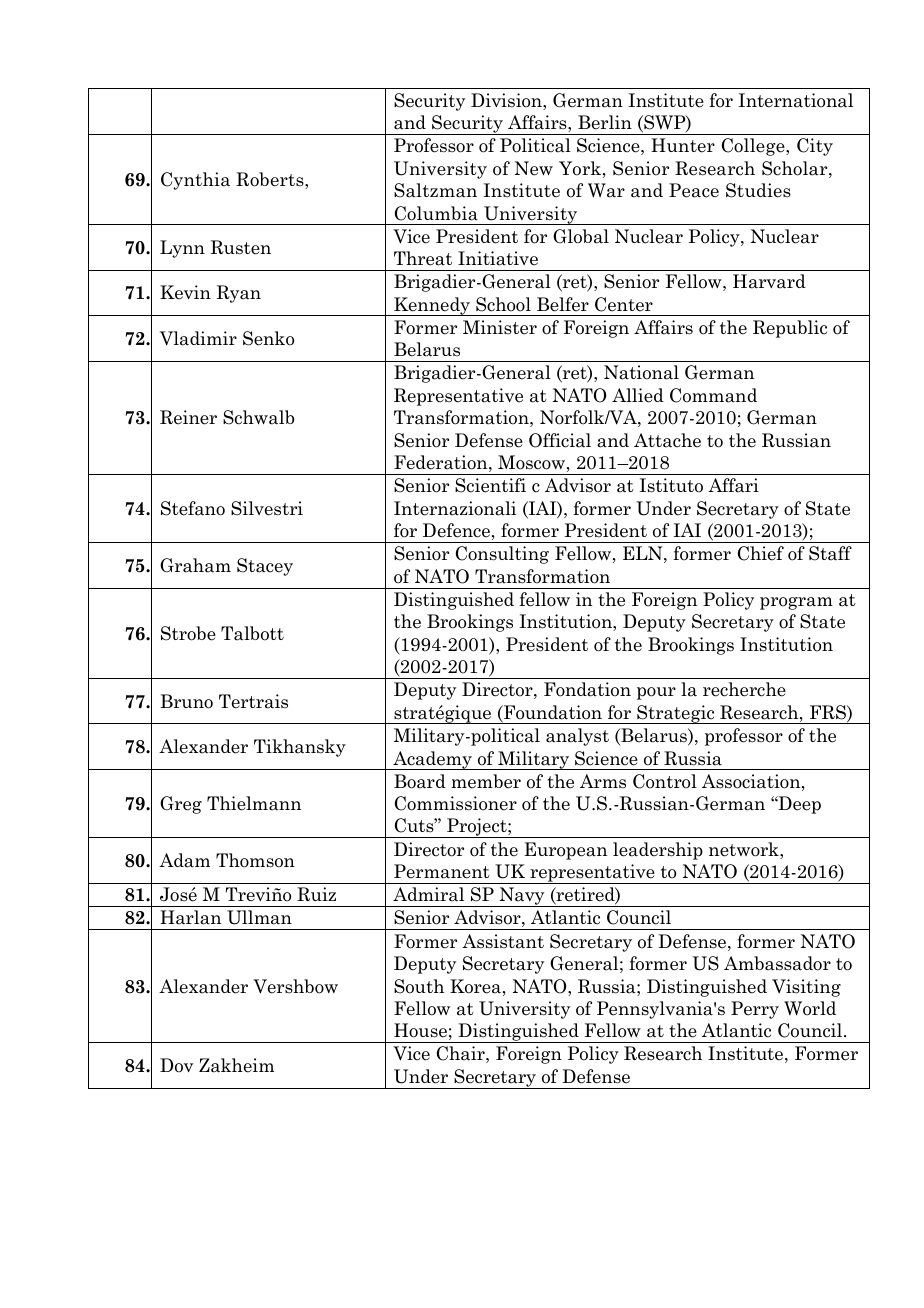 Image resolution: width=924 pixels, height=1308 pixels. Describe the element at coordinates (176, 1065) in the document. I see `Dov` at that location.
